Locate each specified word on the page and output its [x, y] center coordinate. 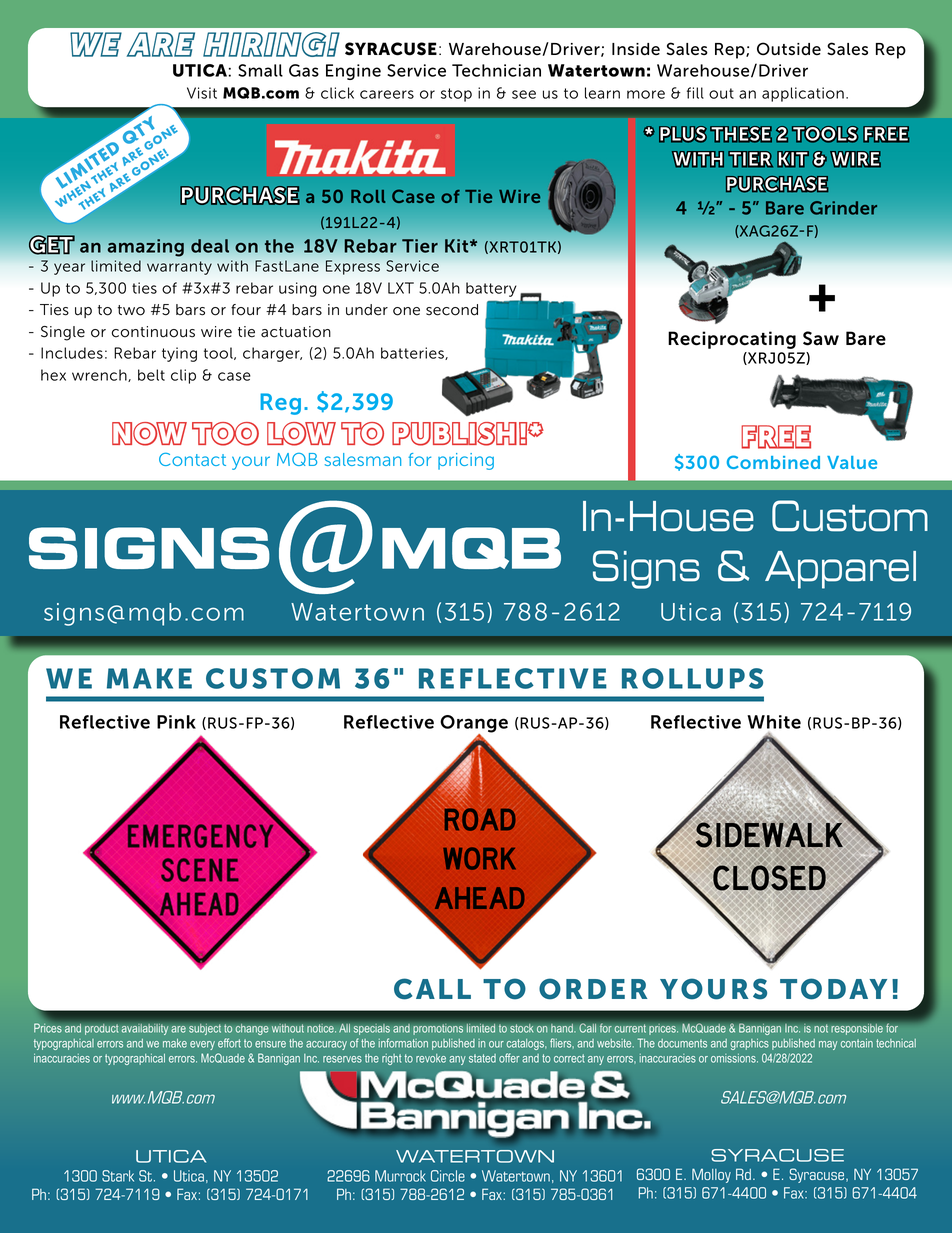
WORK [479, 858]
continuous [153, 332]
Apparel [840, 570]
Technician [496, 70]
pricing [466, 461]
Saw [821, 338]
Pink [176, 722]
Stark [118, 1176]
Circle [448, 1176]
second [452, 310]
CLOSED [768, 879]
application [803, 94]
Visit [202, 93]
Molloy [711, 1175]
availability [145, 1030]
